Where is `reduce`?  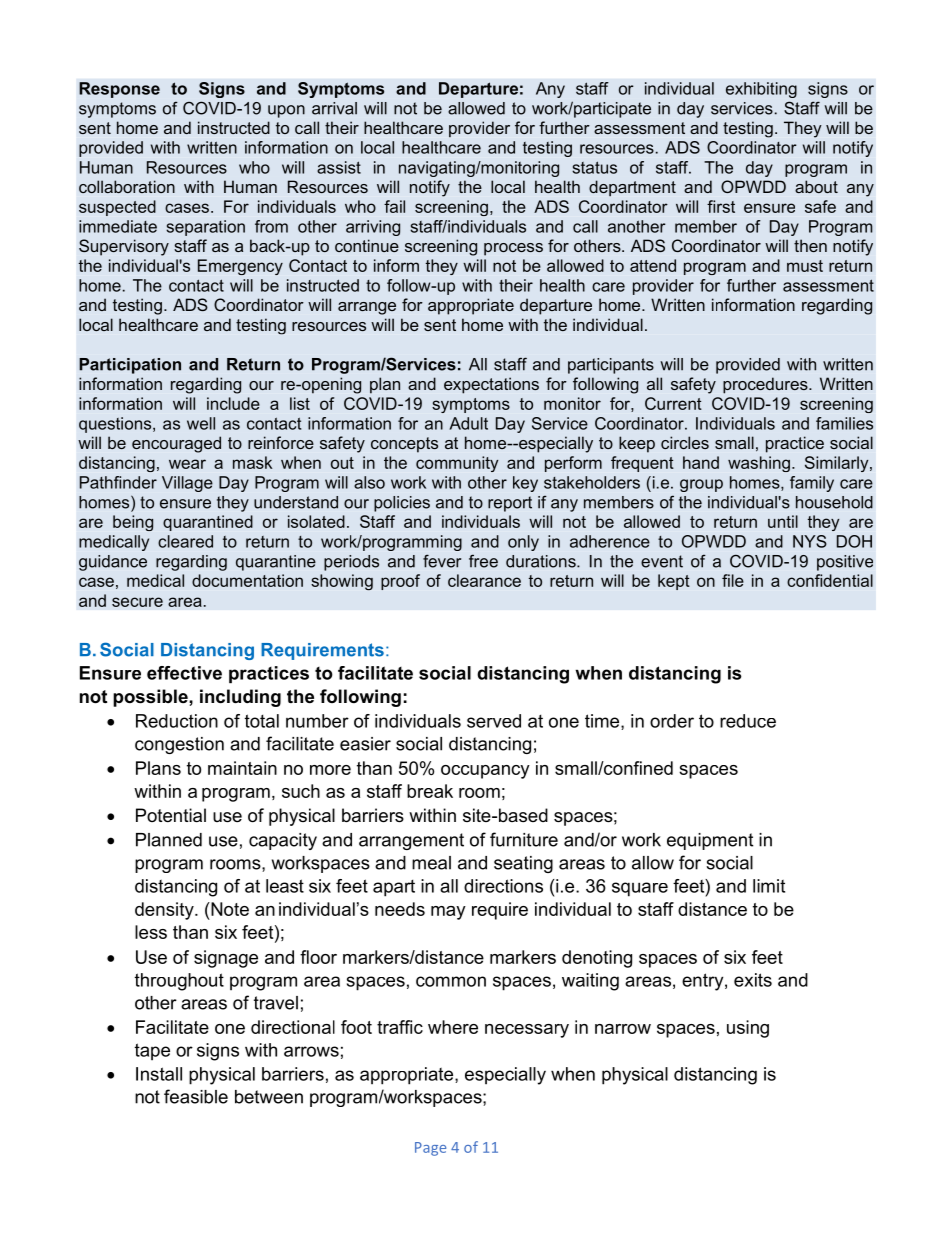
reduce is located at coordinates (748, 721).
